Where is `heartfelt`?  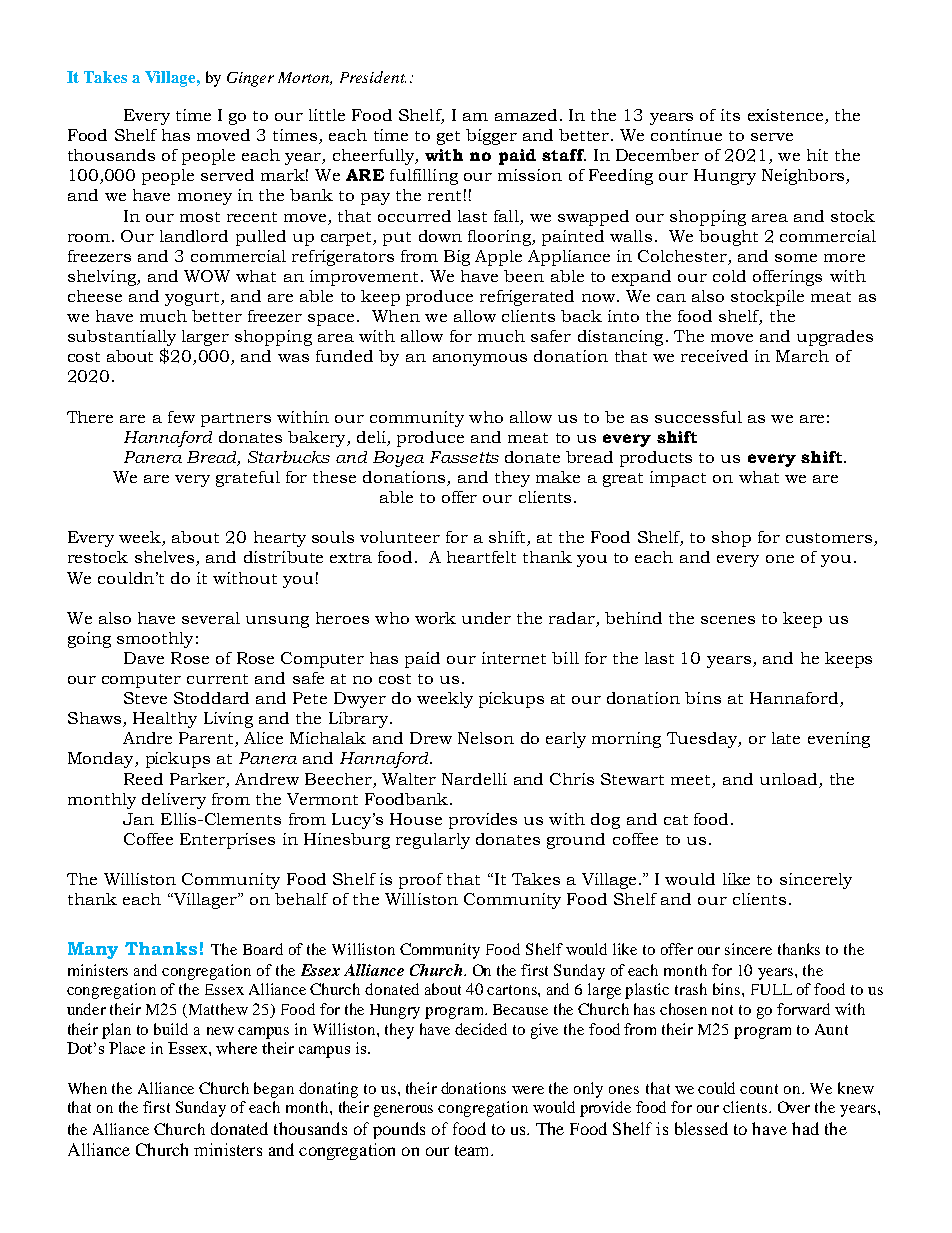
heartfelt is located at coordinates (481, 557).
